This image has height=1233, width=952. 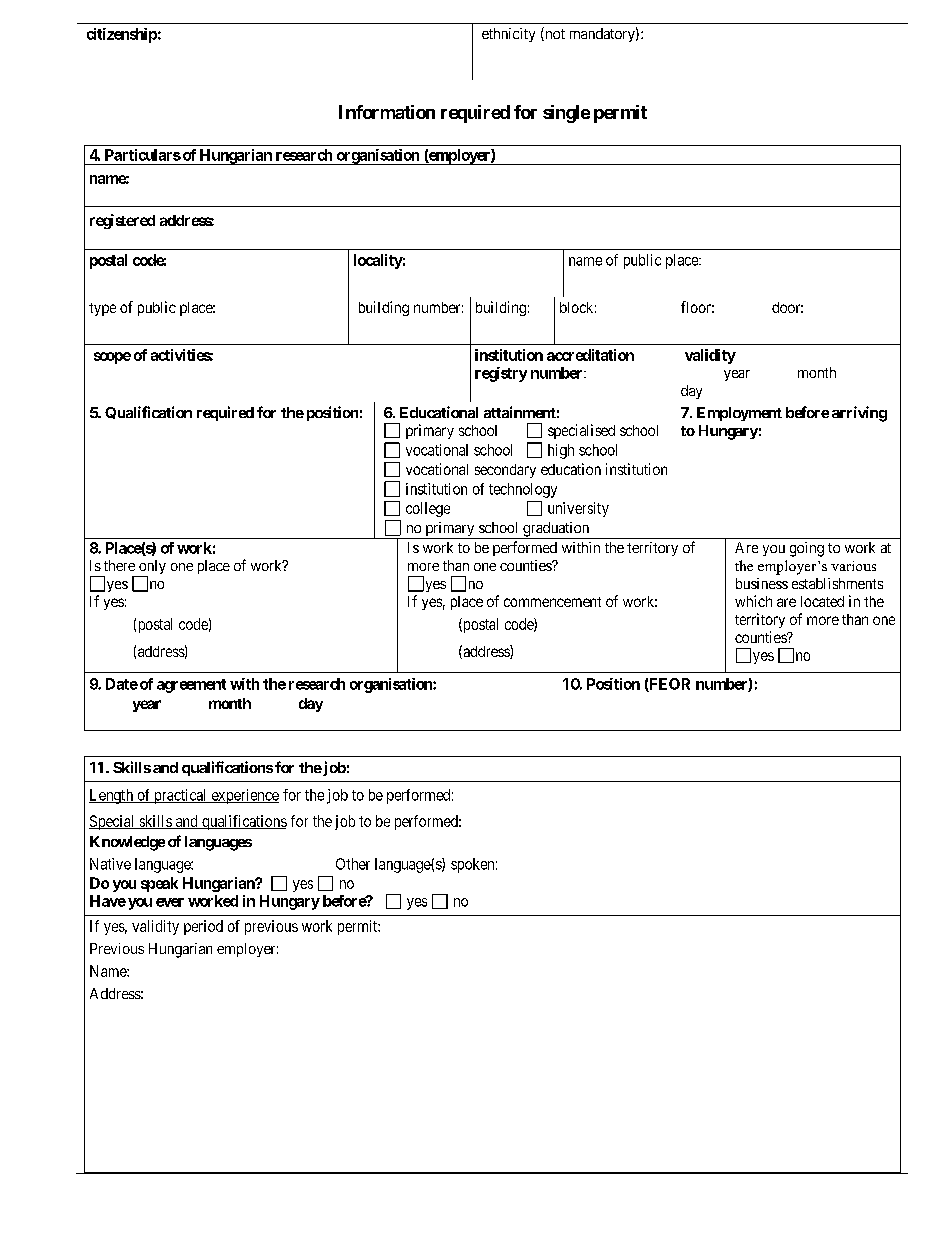 What do you see at coordinates (501, 374) in the image?
I see `registry` at bounding box center [501, 374].
